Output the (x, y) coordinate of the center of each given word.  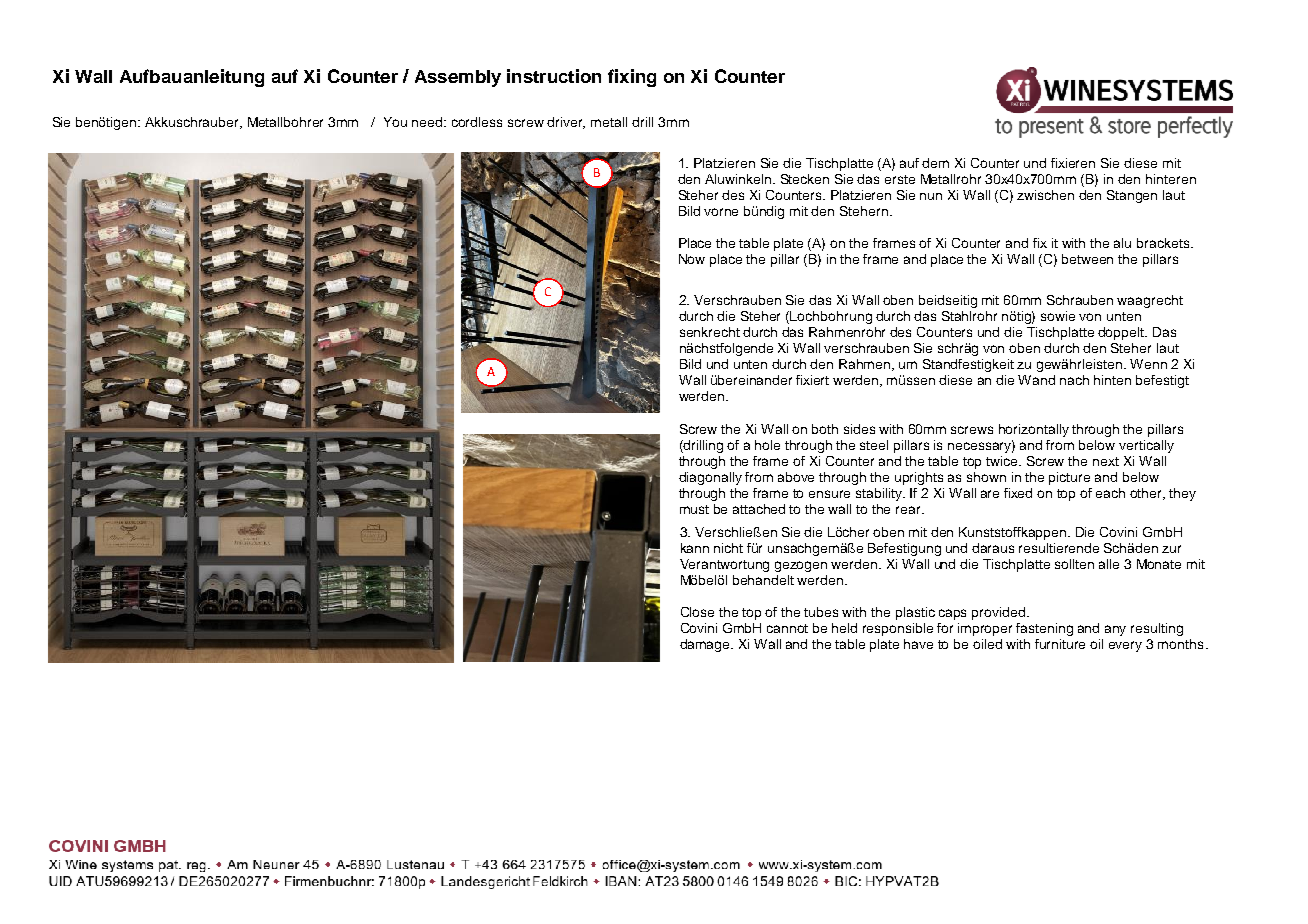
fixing (632, 78)
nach (1074, 380)
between (1087, 259)
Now (692, 259)
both (825, 429)
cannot (787, 628)
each (1110, 493)
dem (935, 163)
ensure (829, 494)
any (1115, 630)
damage (706, 645)
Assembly (458, 78)
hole (767, 445)
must (694, 509)
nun (931, 196)
